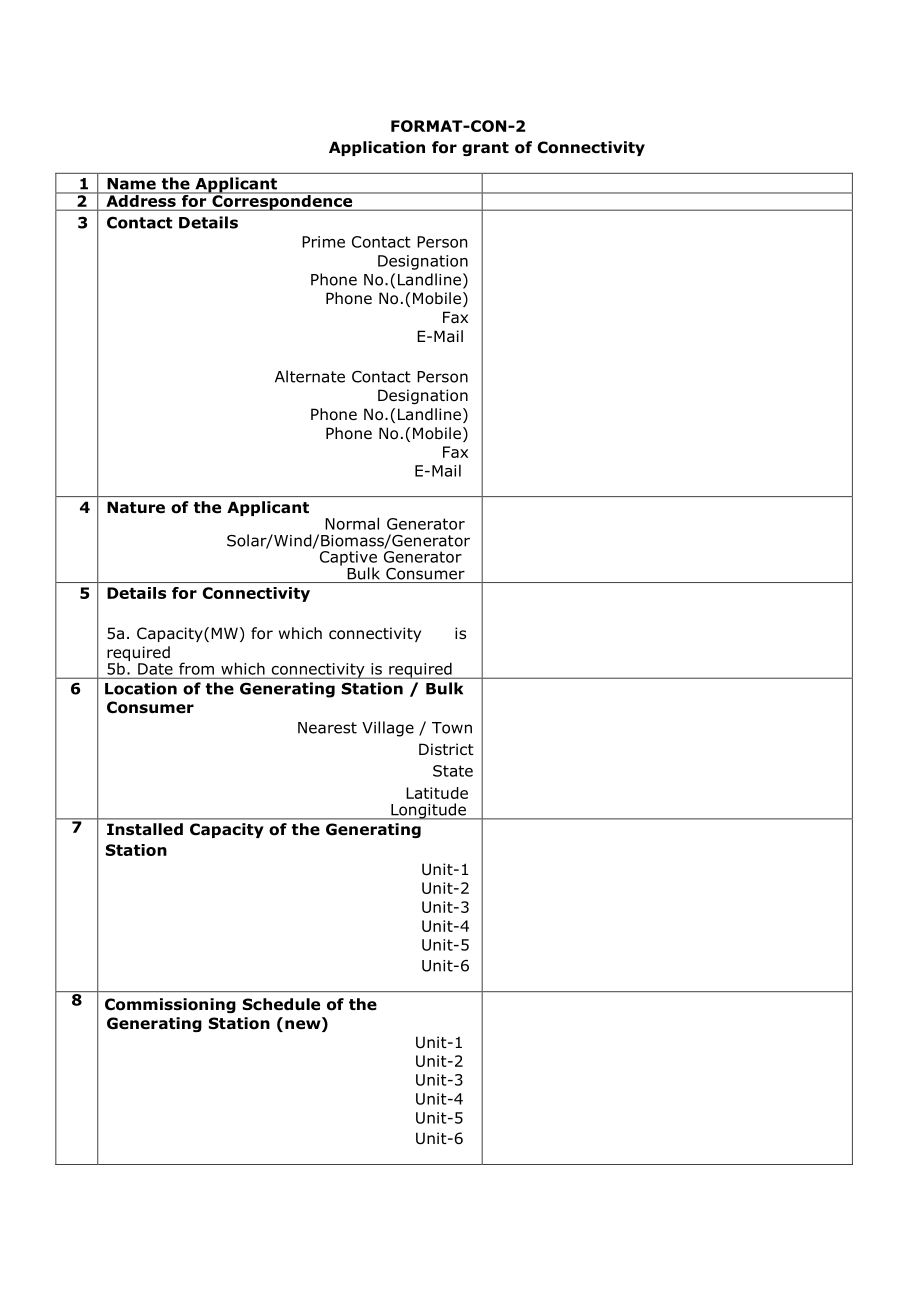 Image resolution: width=924 pixels, height=1308 pixels. What do you see at coordinates (485, 149) in the document?
I see `grant` at bounding box center [485, 149].
